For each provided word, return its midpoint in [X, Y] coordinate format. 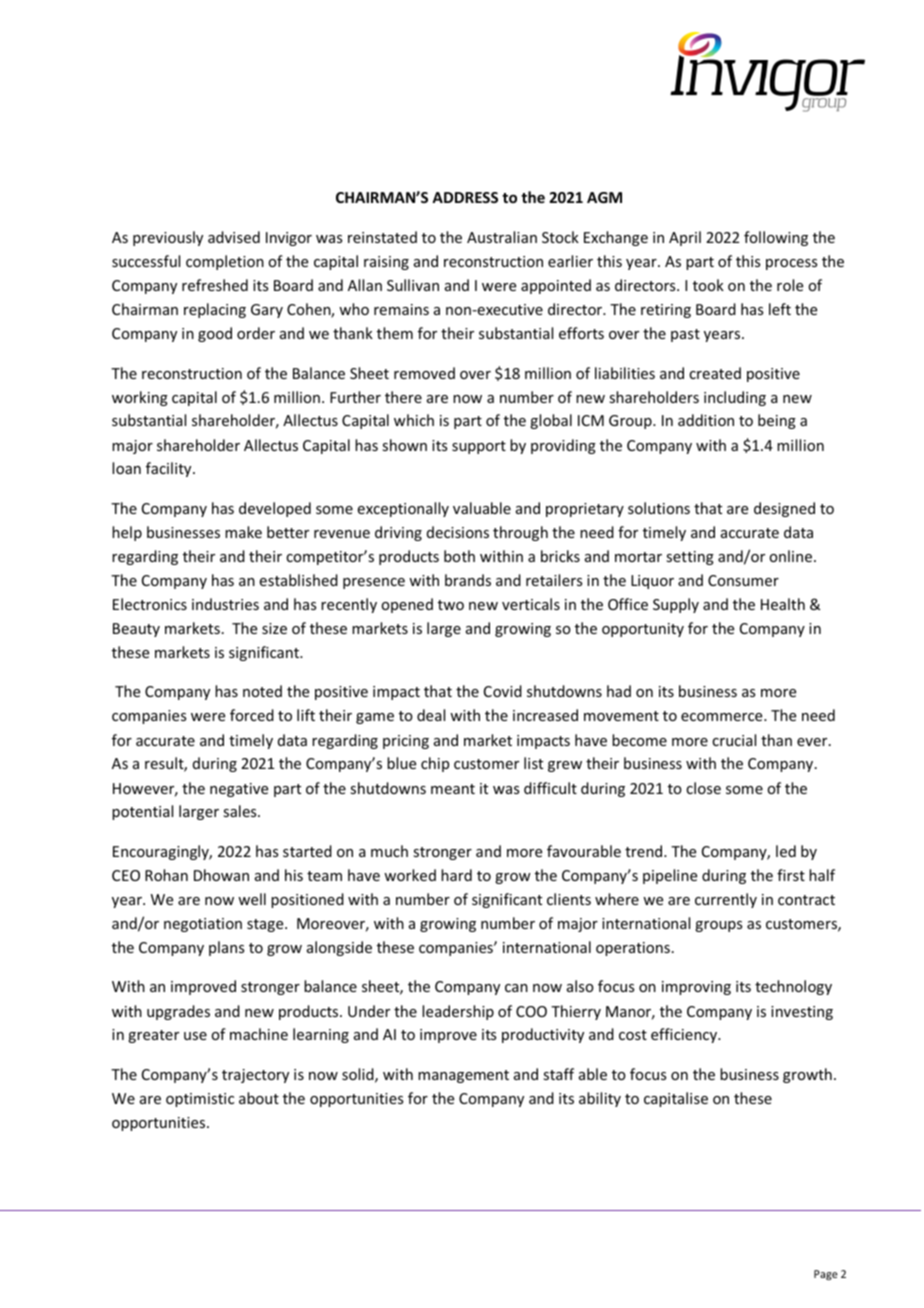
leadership [458, 1012]
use [195, 1036]
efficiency [685, 1035]
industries [225, 604]
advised [234, 237]
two [451, 605]
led [786, 851]
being [777, 421]
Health [783, 604]
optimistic [200, 1100]
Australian [502, 237]
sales [241, 811]
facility [170, 469]
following [776, 238]
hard [456, 875]
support [479, 447]
